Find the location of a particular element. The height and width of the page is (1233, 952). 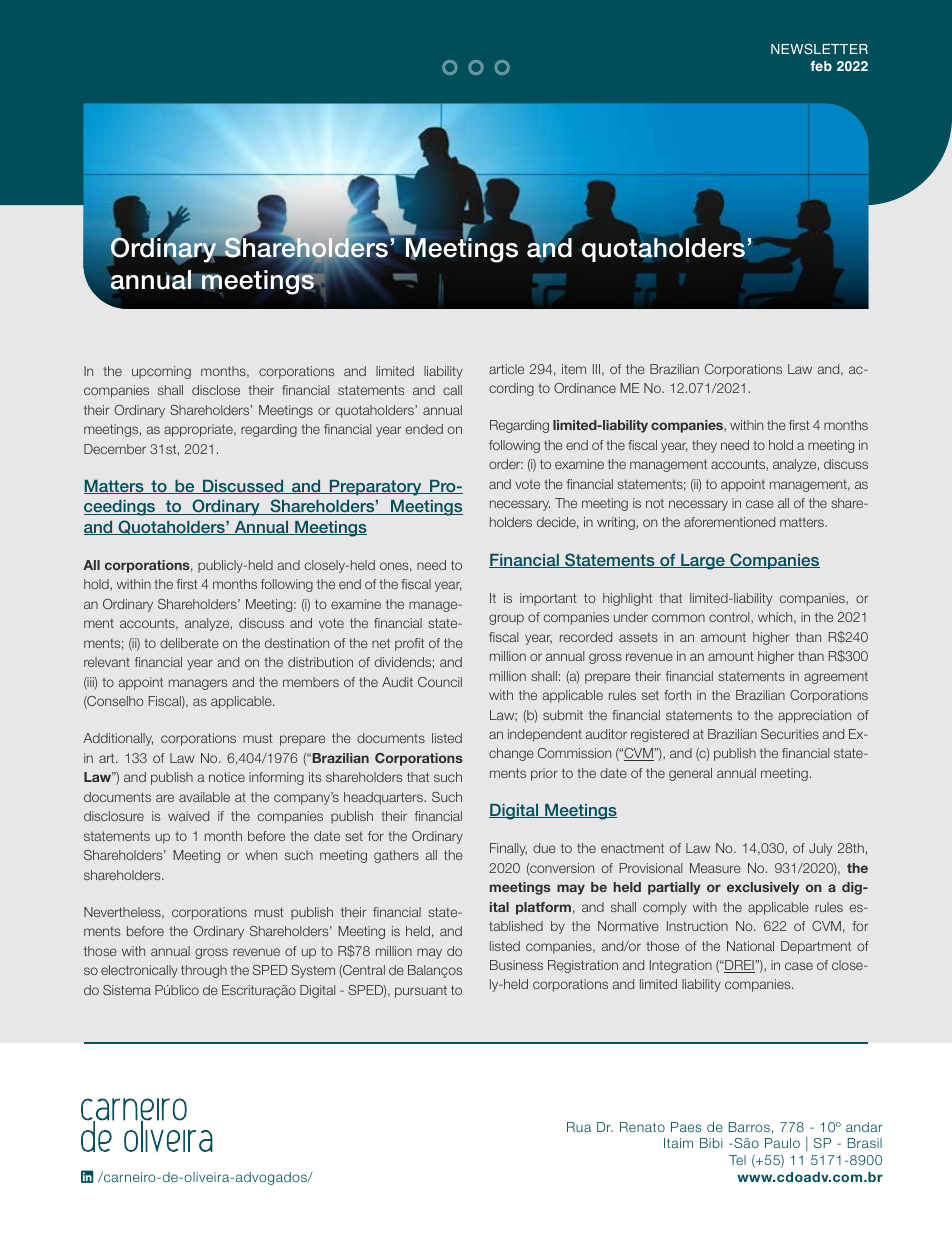

Securities is located at coordinates (790, 734).
